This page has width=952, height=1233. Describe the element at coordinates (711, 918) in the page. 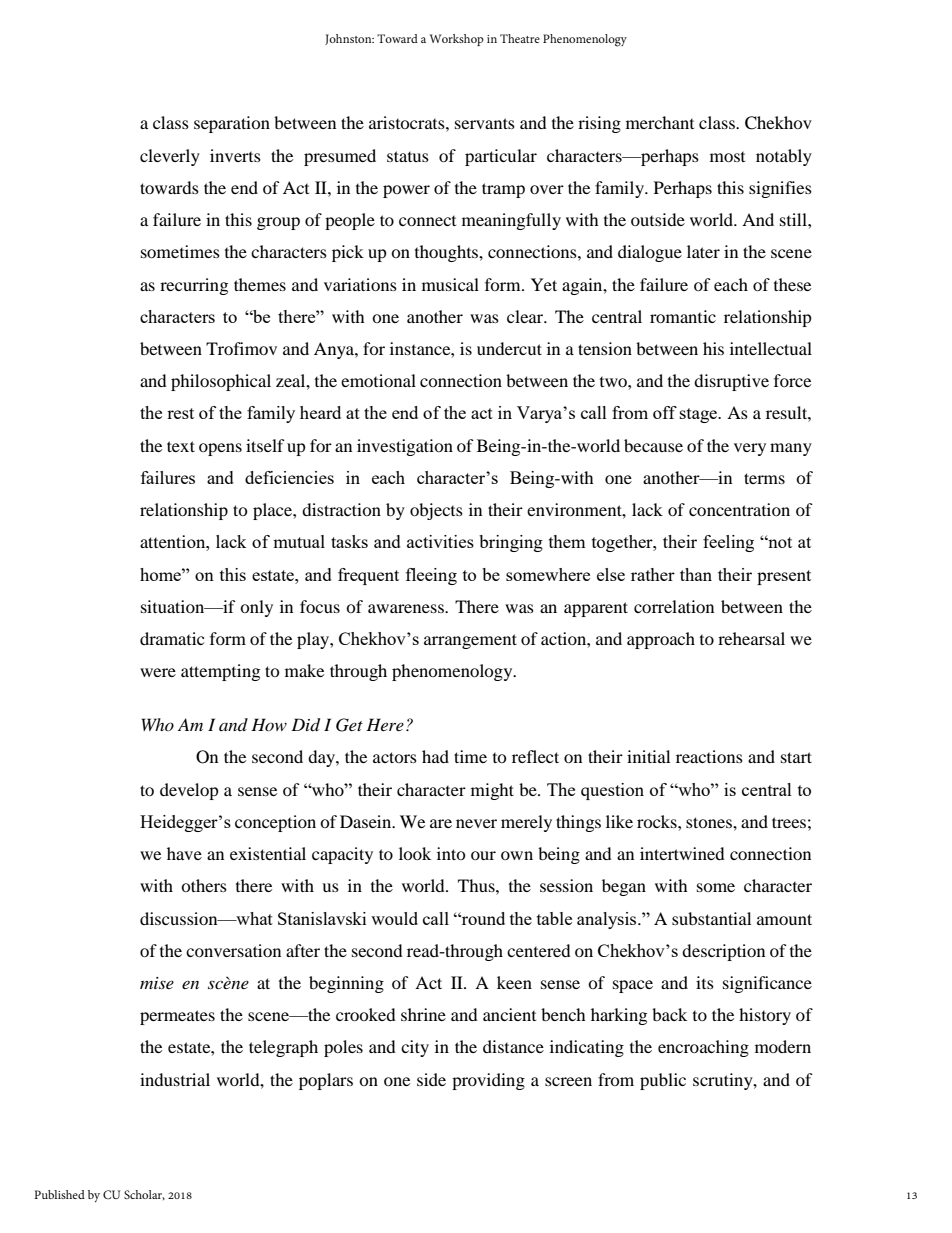

I see `substantial` at that location.
